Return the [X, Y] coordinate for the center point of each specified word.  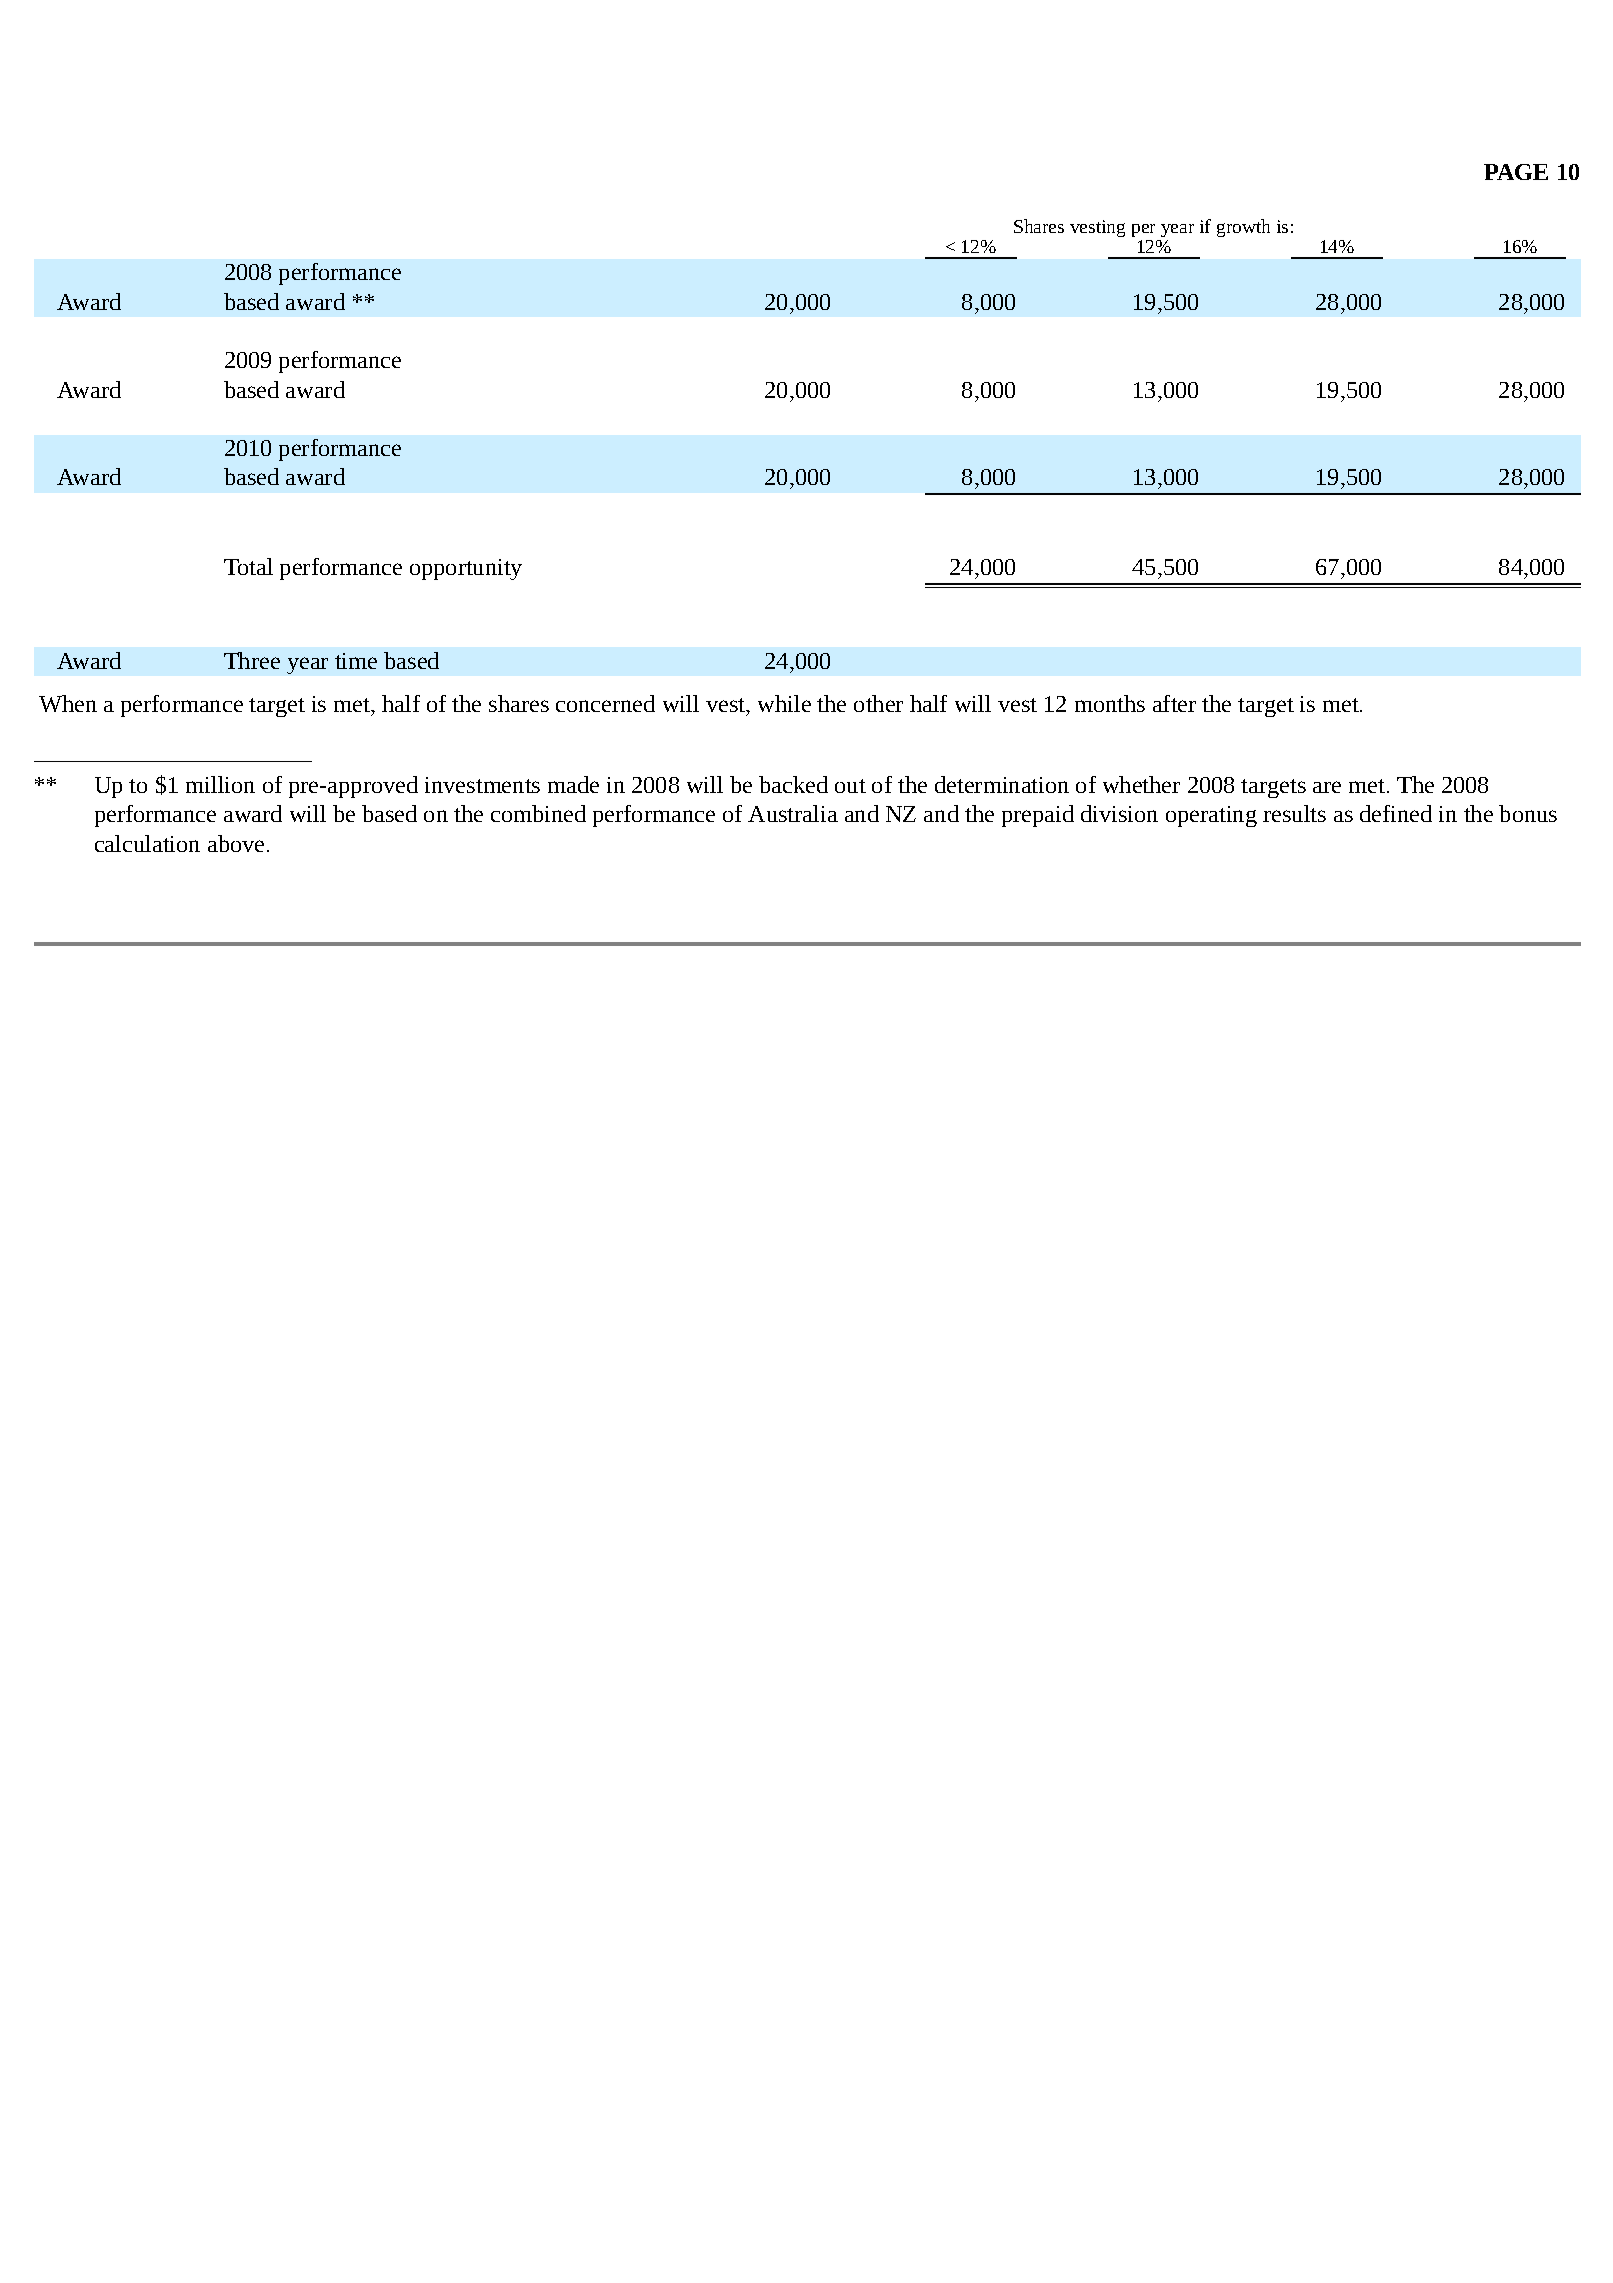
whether [1141, 784]
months [1110, 703]
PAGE [1516, 172]
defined [1396, 813]
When [68, 703]
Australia [793, 813]
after [1174, 703]
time [356, 661]
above [236, 843]
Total [248, 566]
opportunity [466, 569]
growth [1243, 228]
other [878, 703]
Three [252, 660]
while [784, 703]
